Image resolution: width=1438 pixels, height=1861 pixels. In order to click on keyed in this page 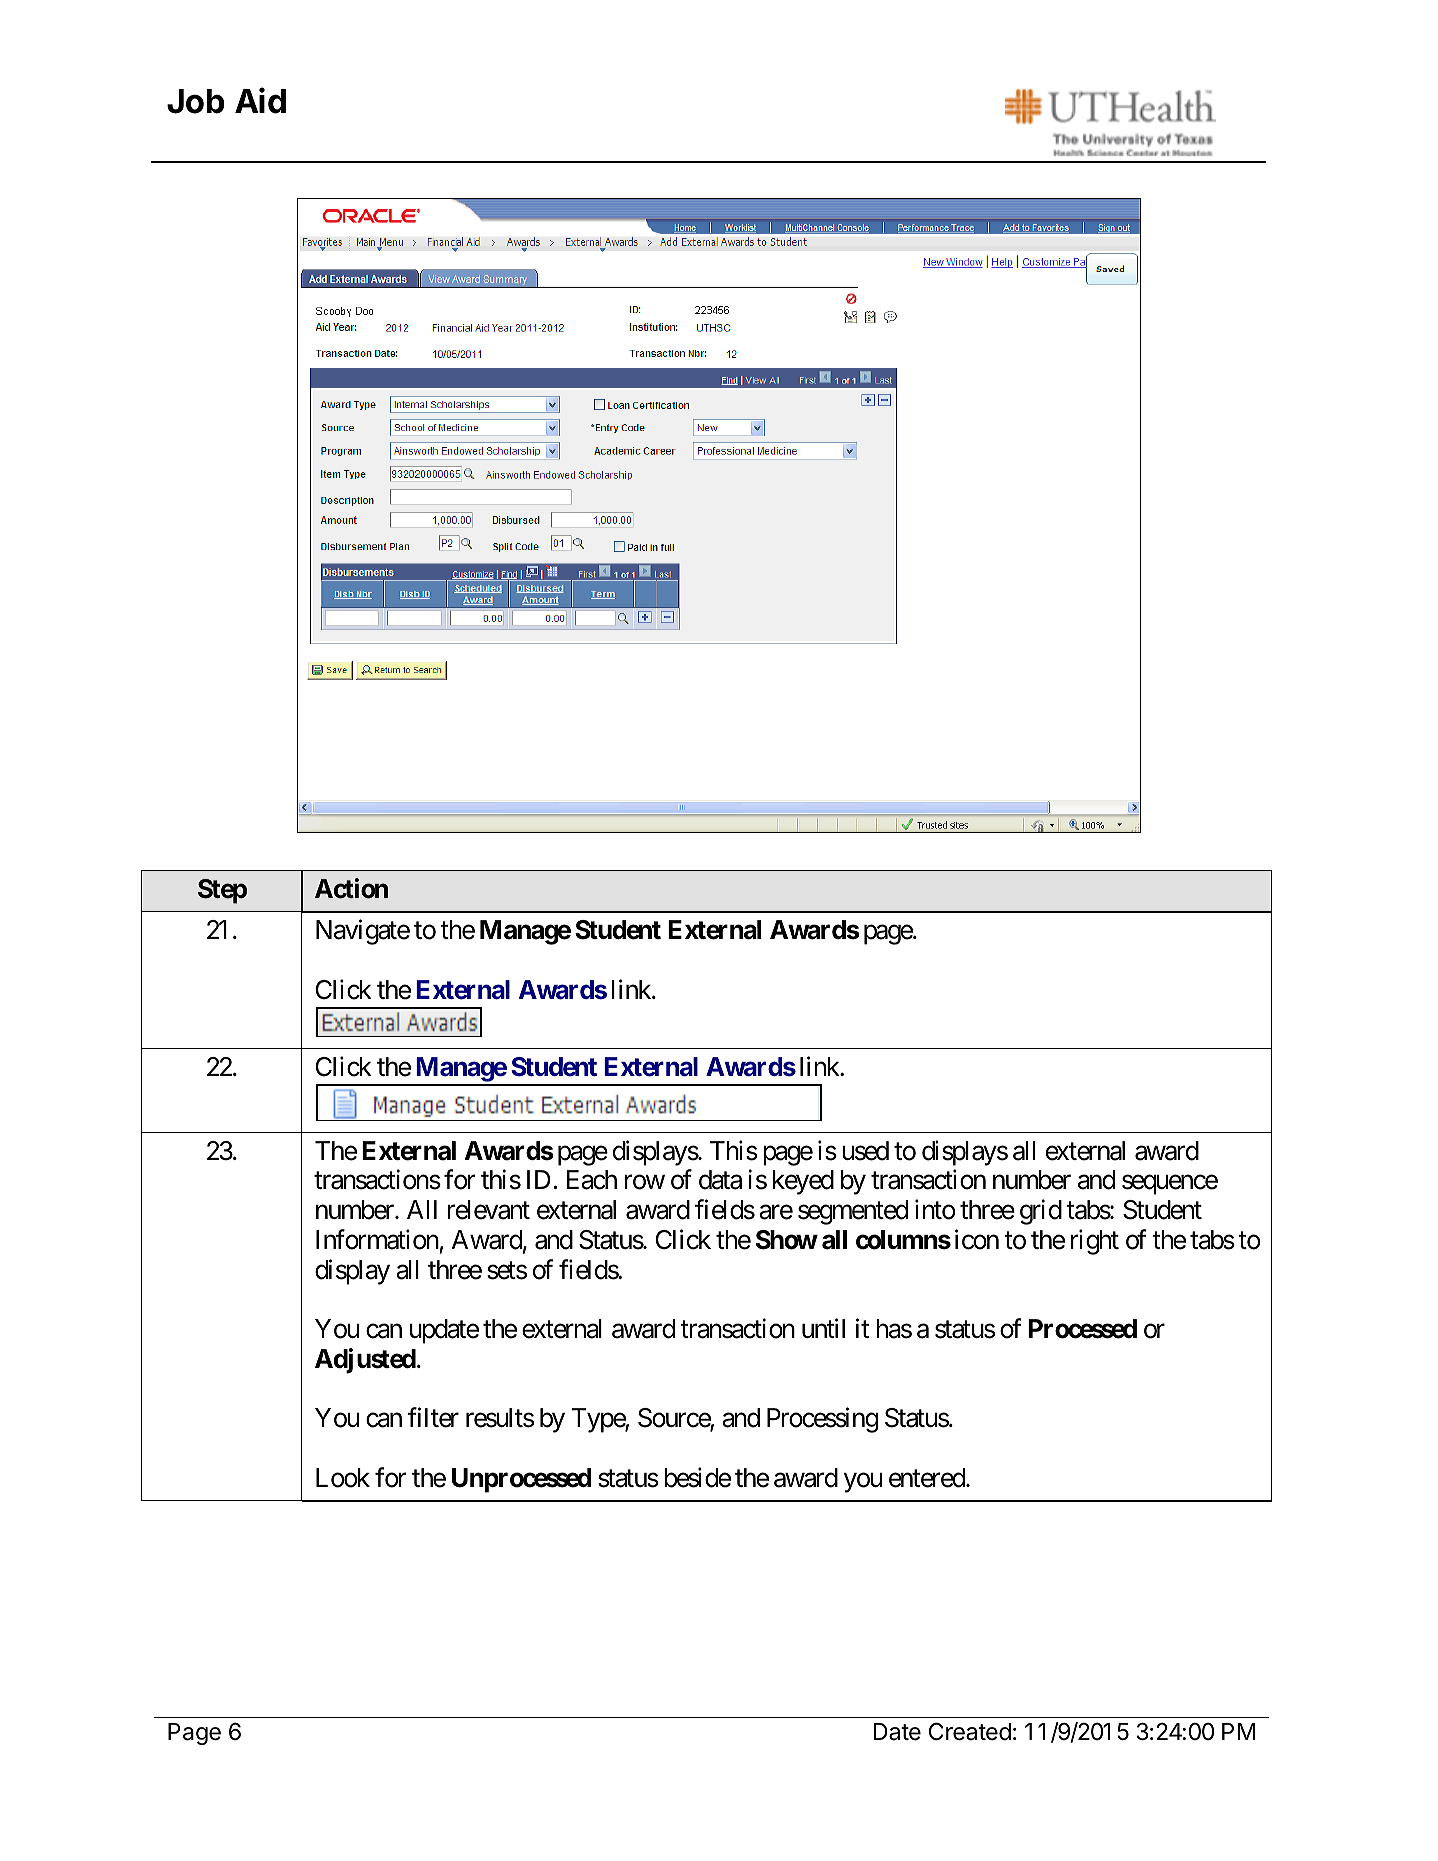, I will do `click(803, 1182)`.
